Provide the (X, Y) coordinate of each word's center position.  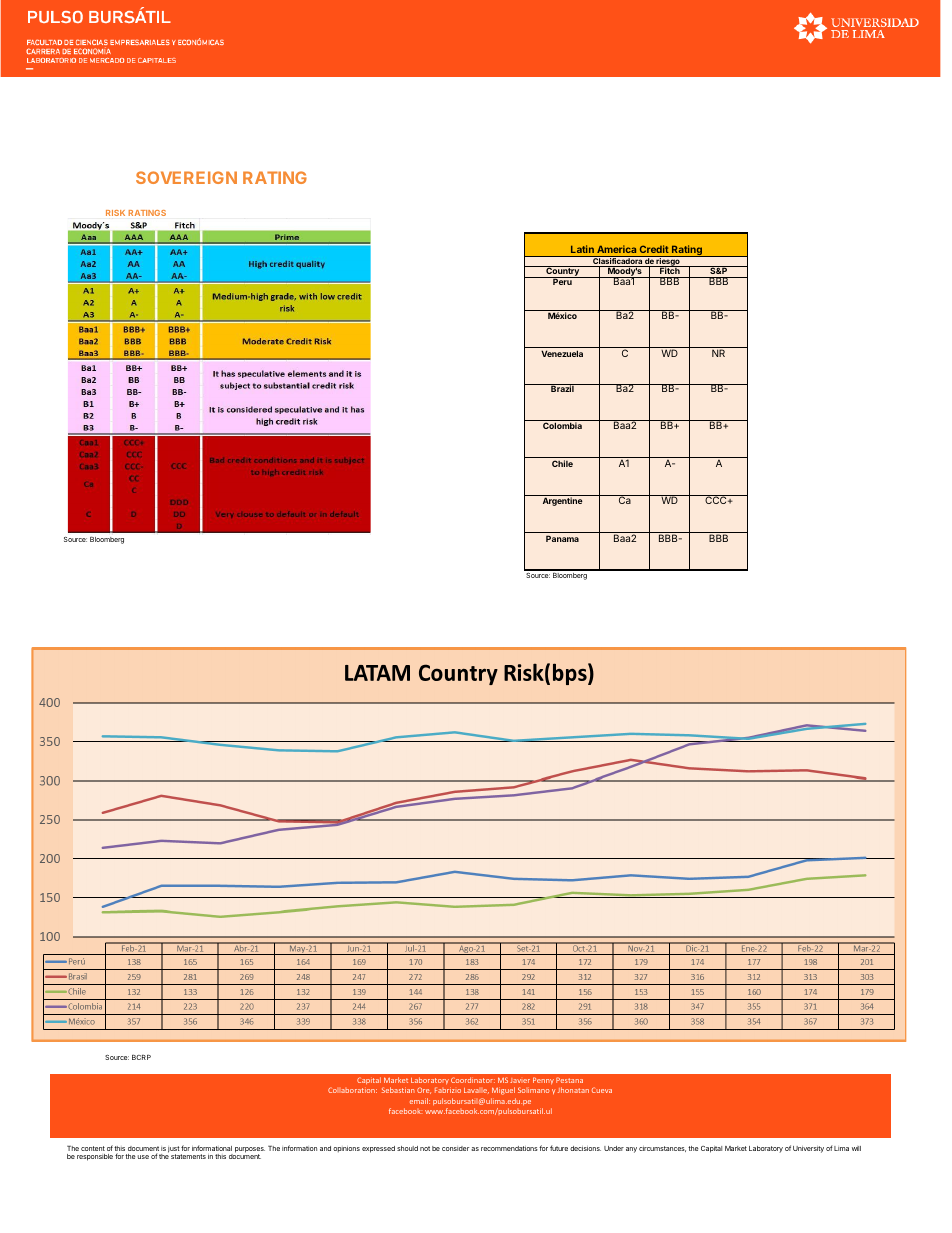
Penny (543, 1081)
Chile (562, 463)
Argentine (563, 501)
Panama (562, 538)
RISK (115, 213)
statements (188, 1156)
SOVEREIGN (186, 177)
